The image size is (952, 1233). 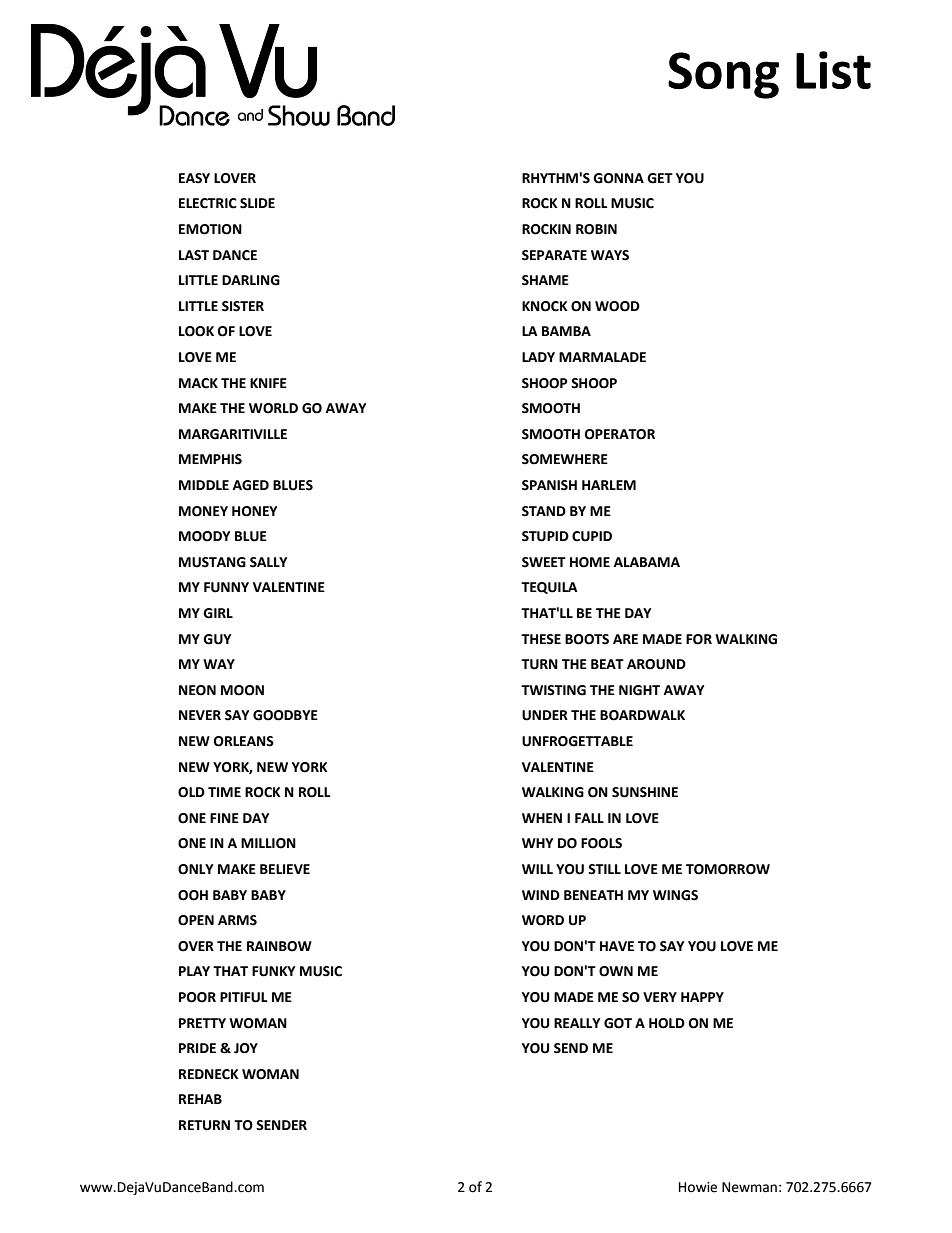 What do you see at coordinates (723, 75) in the screenshot?
I see `Song` at bounding box center [723, 75].
